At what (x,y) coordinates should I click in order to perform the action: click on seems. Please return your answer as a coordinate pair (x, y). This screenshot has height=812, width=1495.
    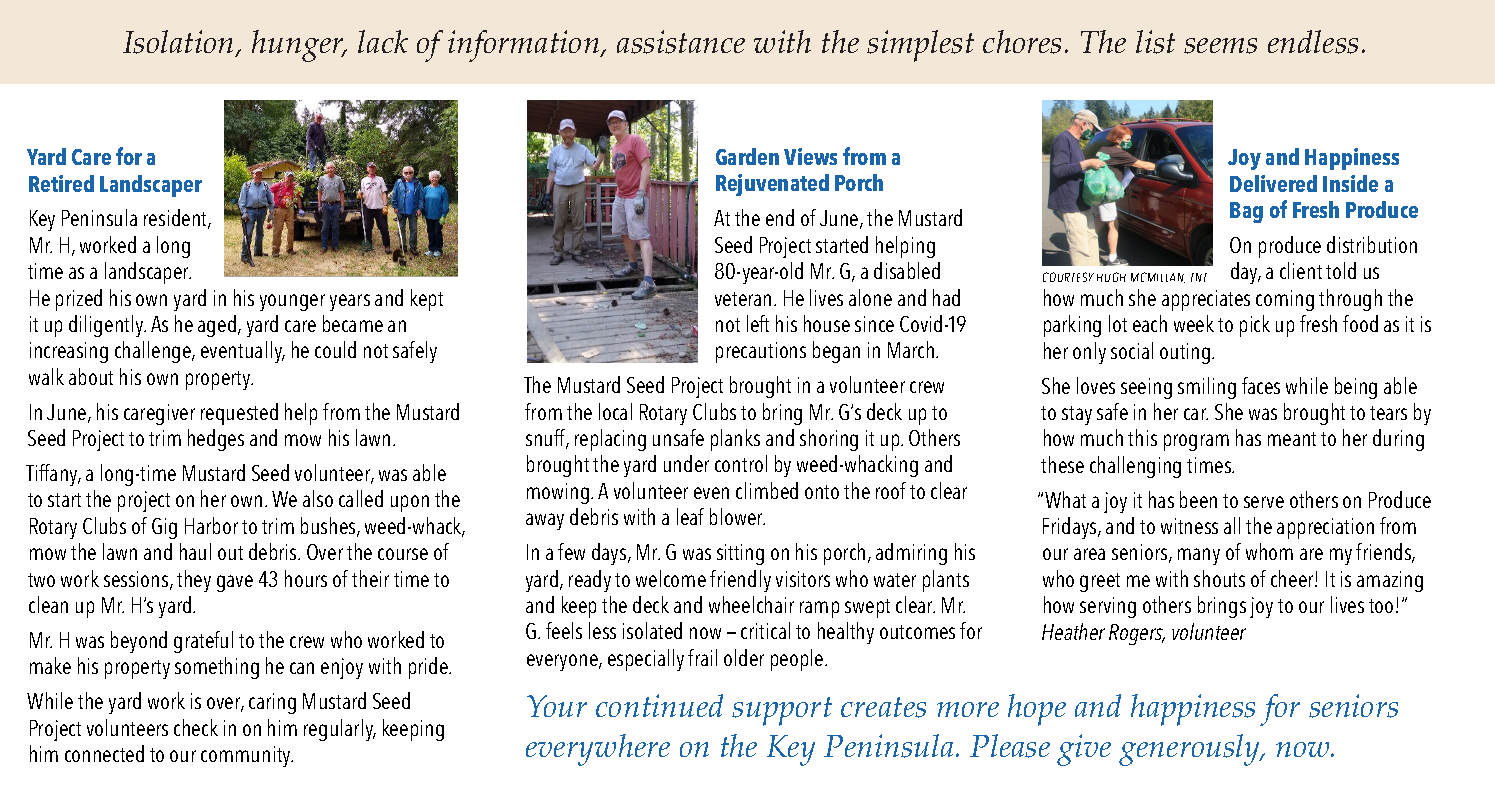
    Looking at the image, I should click on (1220, 46).
